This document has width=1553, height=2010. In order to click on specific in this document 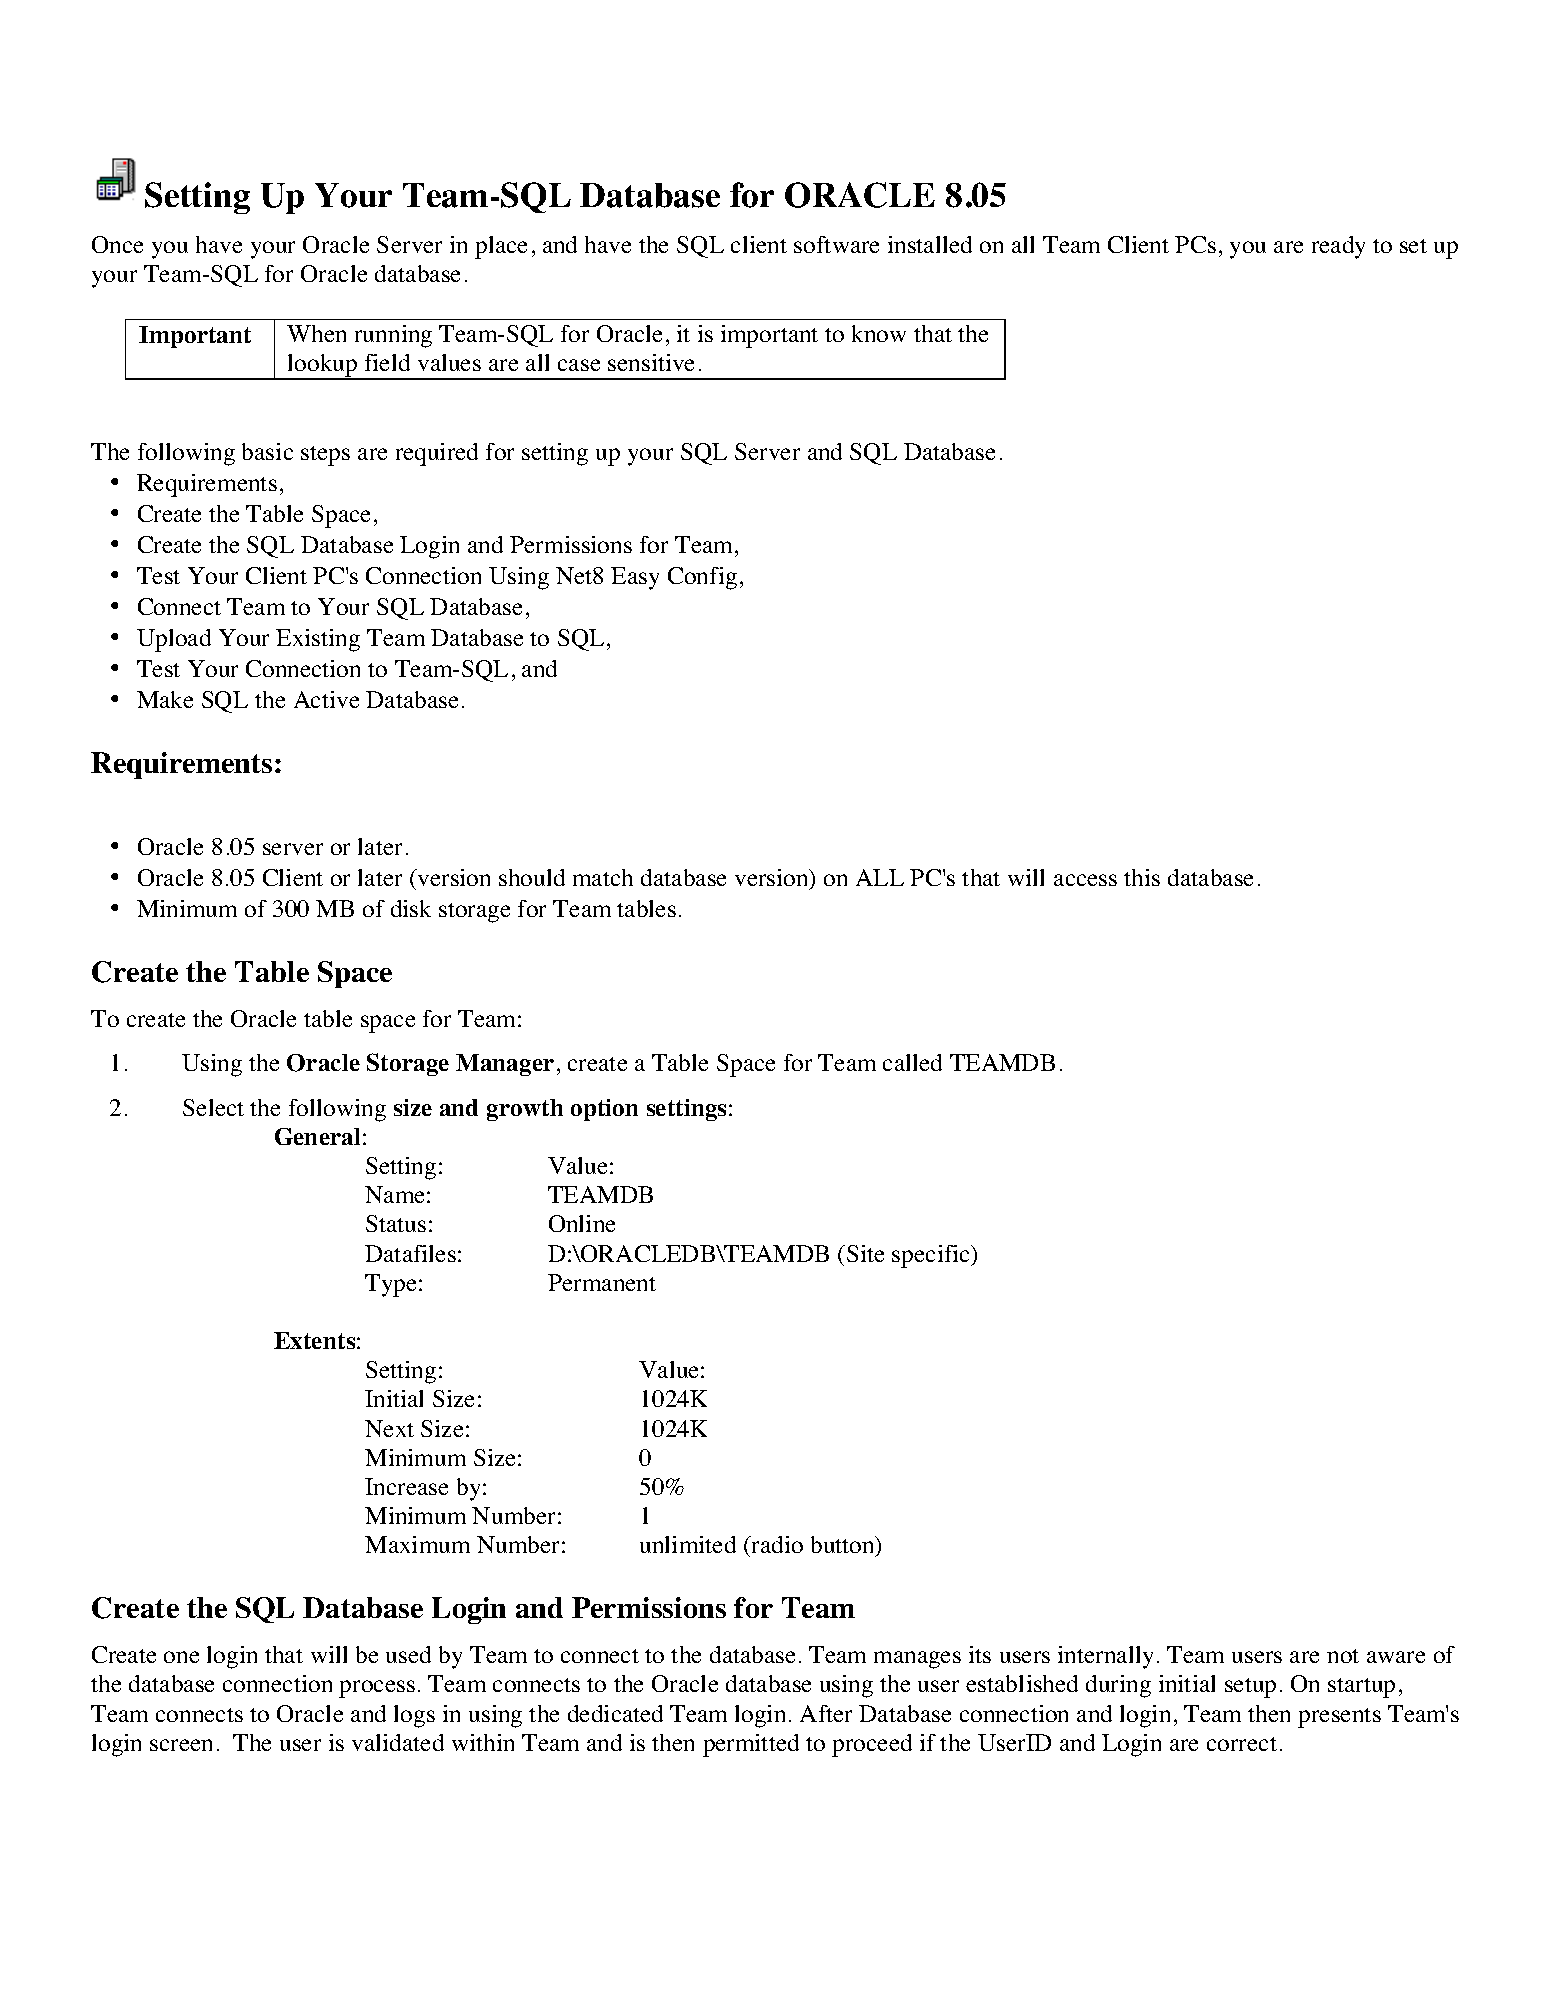, I will do `click(932, 1256)`.
